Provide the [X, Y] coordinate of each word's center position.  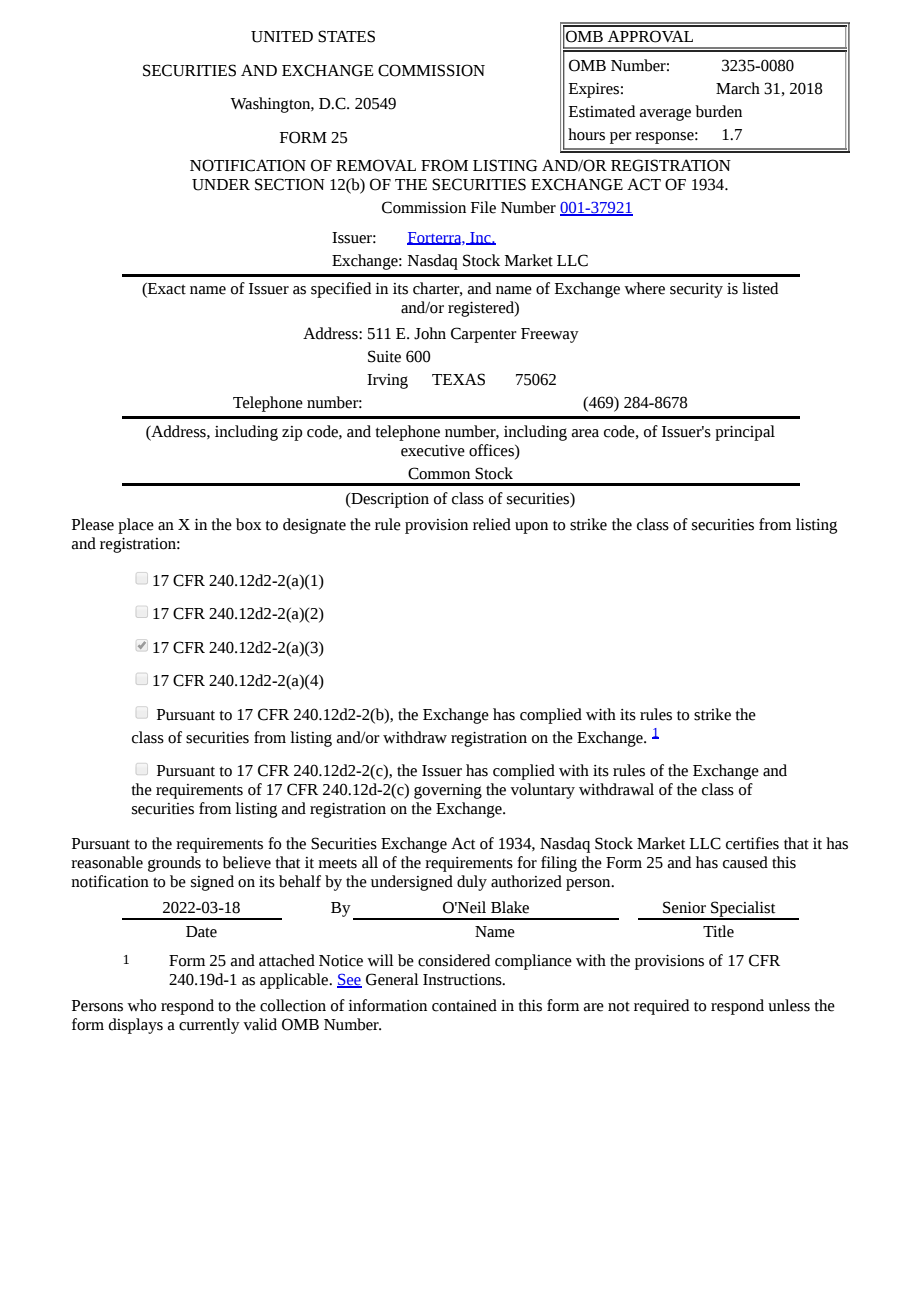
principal [745, 433]
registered [482, 309]
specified [341, 290]
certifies [752, 843]
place [136, 526]
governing [448, 791]
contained [464, 1005]
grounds [174, 864]
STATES [346, 36]
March [738, 88]
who [141, 1005]
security [696, 290]
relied [492, 524]
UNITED [282, 37]
